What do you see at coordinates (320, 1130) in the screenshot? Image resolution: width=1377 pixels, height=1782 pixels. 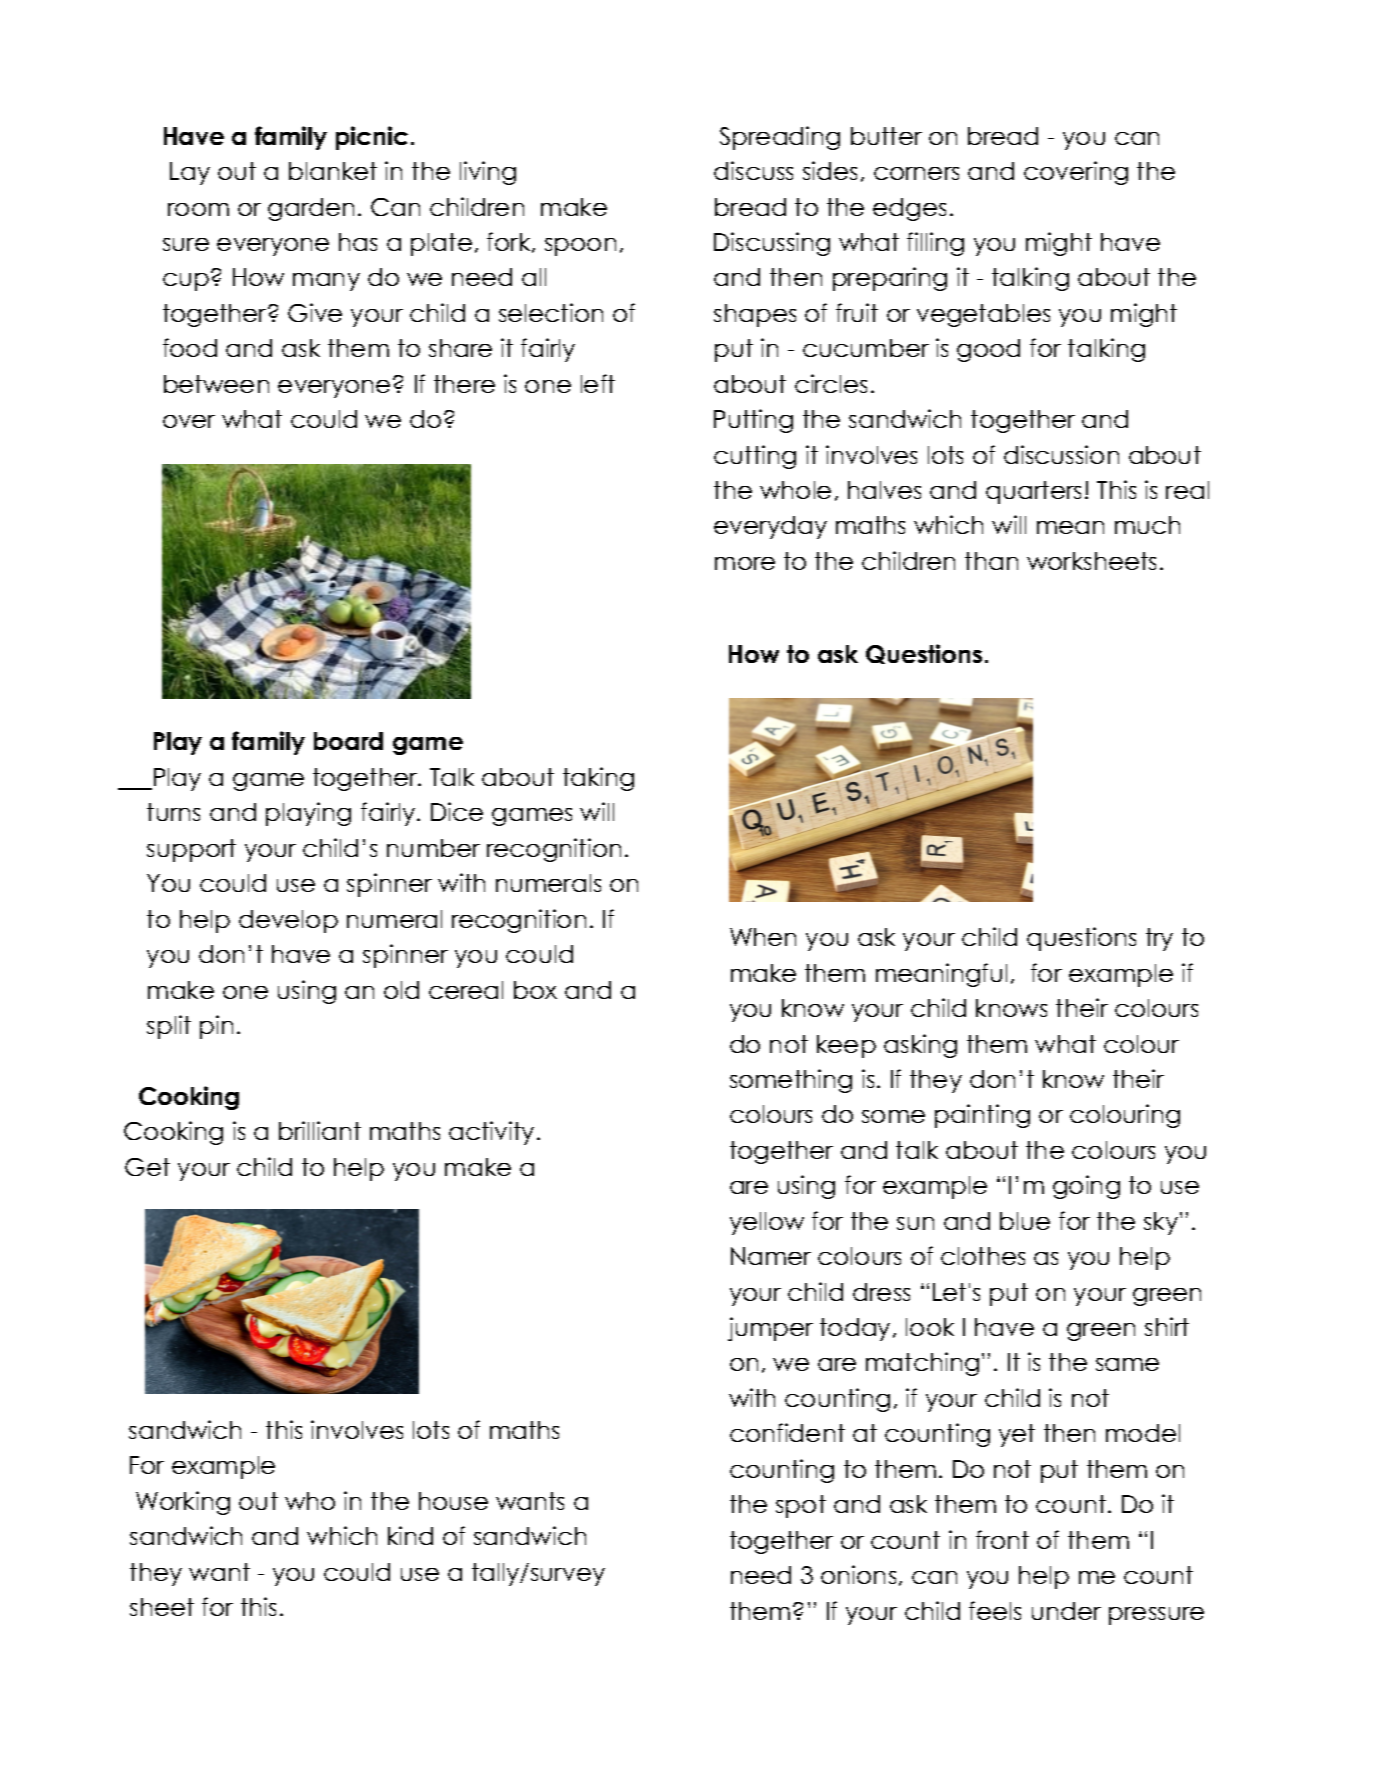 I see `brilliant` at bounding box center [320, 1130].
